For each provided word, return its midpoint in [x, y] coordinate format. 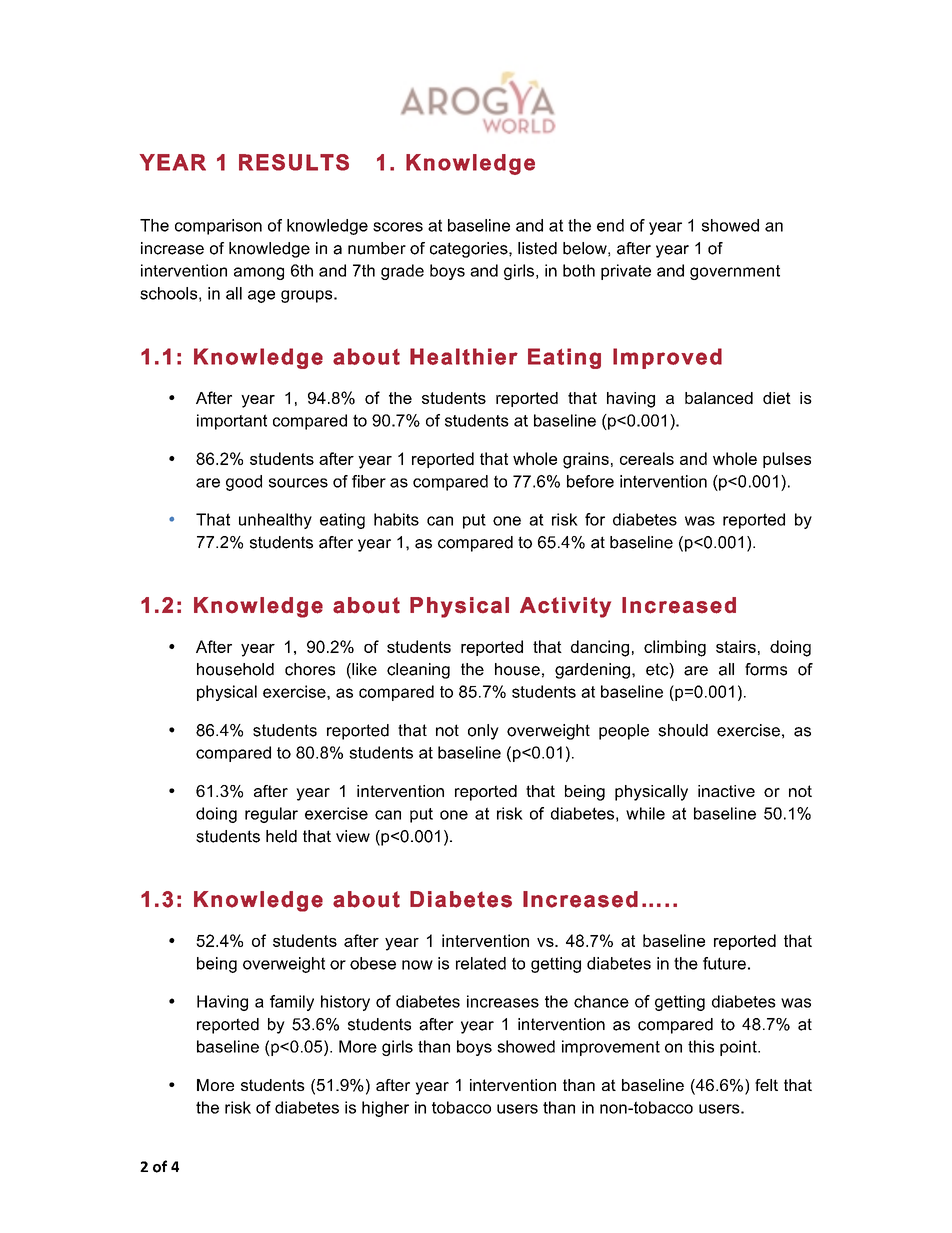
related [481, 963]
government [735, 272]
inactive [726, 791]
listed [537, 248]
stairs [736, 646]
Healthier [464, 356]
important [232, 422]
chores [310, 669]
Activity [565, 607]
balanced [719, 398]
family [292, 1003]
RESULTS [294, 162]
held [281, 836]
